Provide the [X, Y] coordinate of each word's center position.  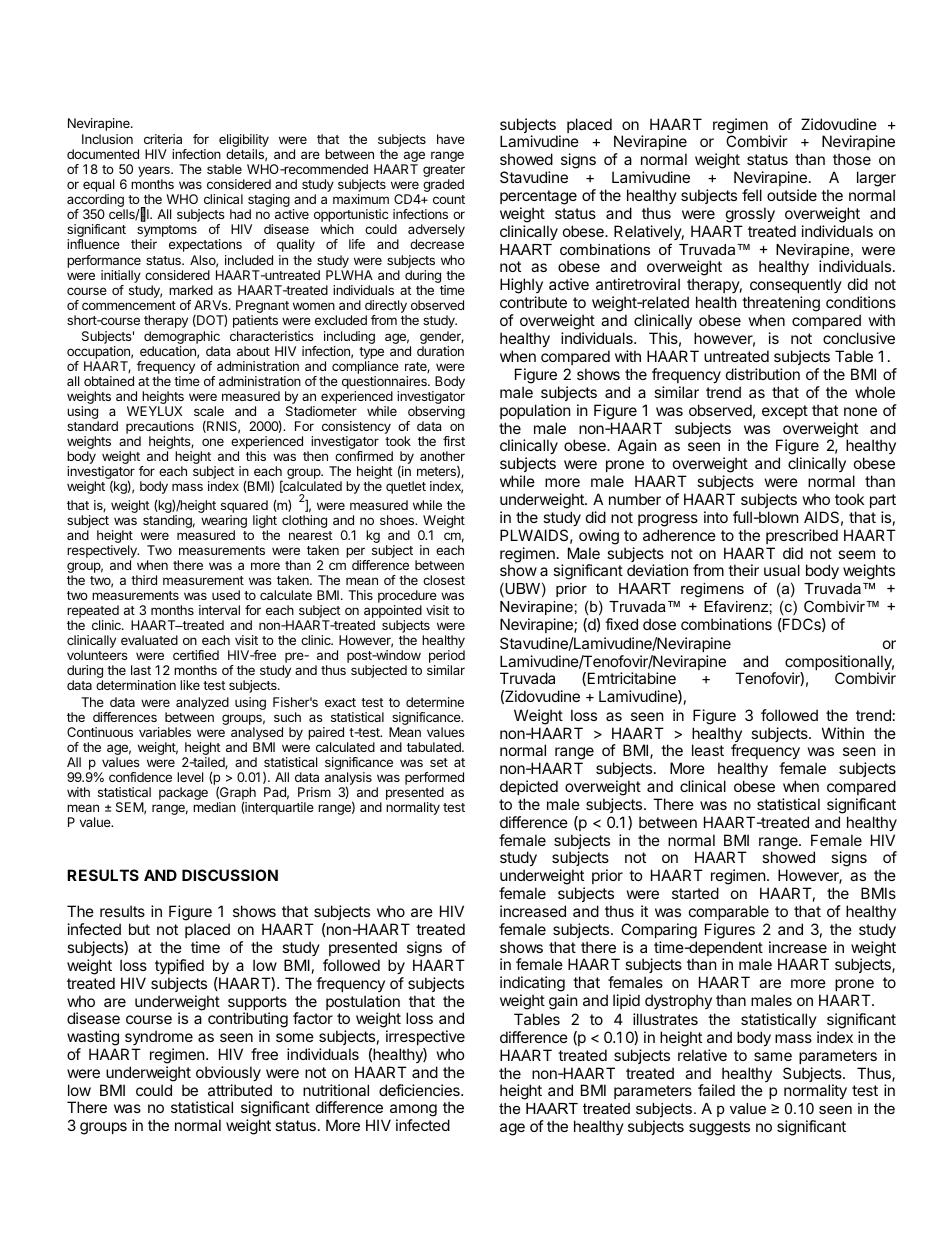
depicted [529, 787]
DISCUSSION [230, 875]
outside [792, 195]
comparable [729, 912]
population [535, 411]
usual [782, 570]
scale [209, 411]
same [773, 1056]
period [447, 658]
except [785, 412]
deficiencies [420, 1090]
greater [444, 172]
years [155, 173]
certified [196, 655]
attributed [240, 1090]
